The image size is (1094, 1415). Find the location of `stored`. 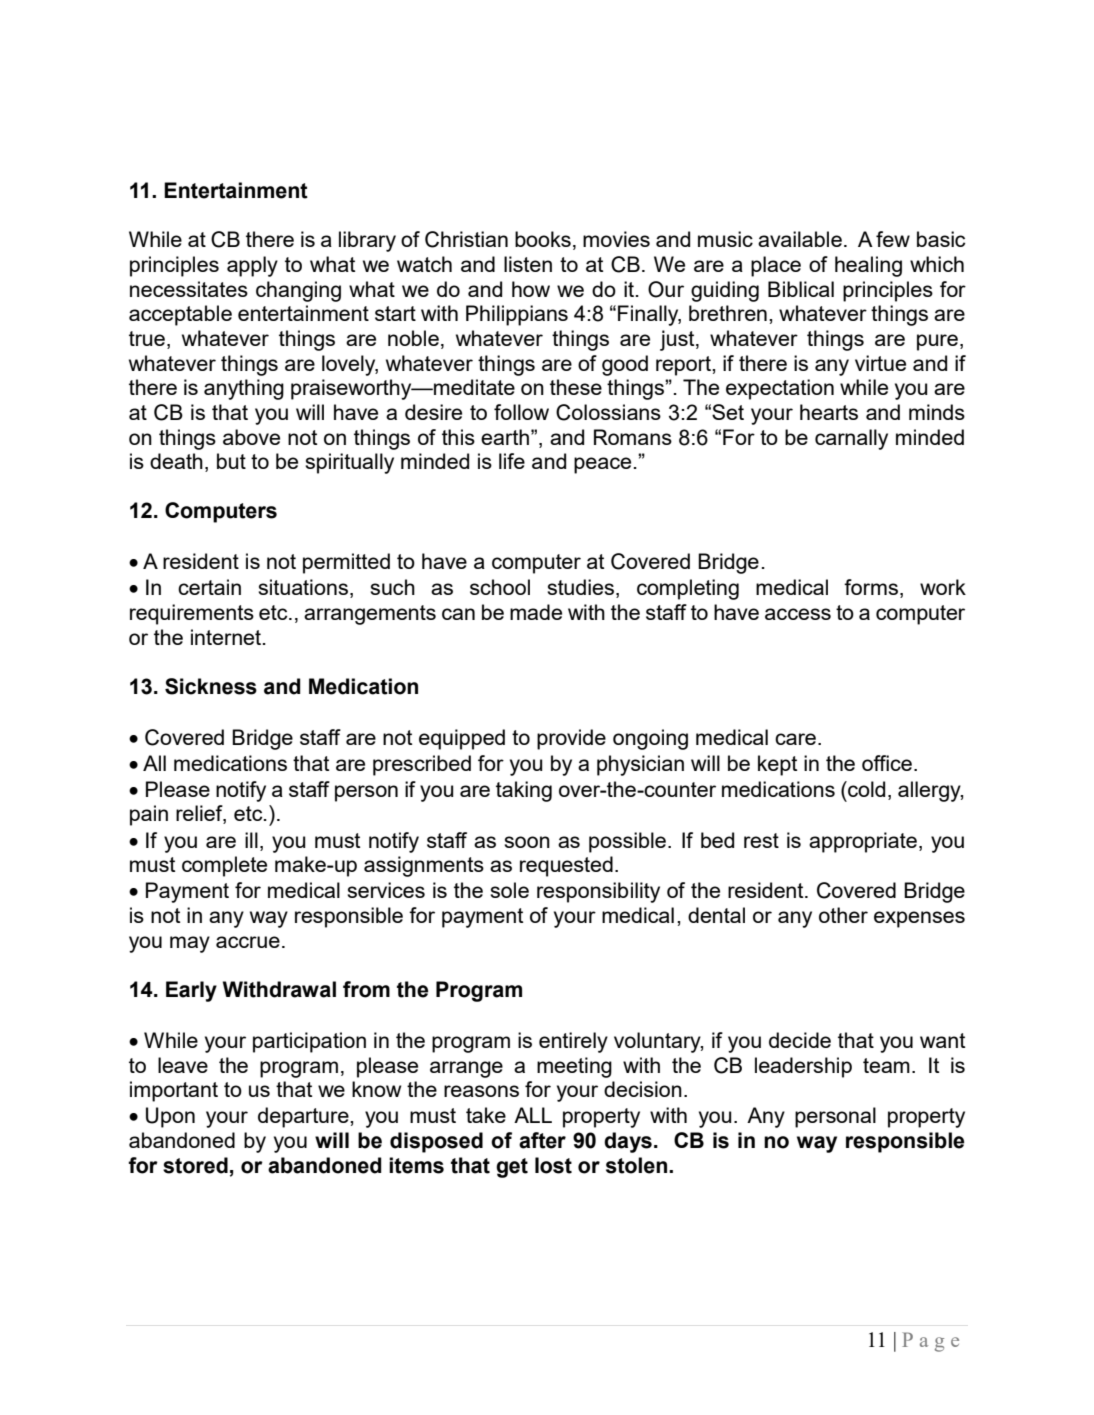

stored is located at coordinates (195, 1165).
